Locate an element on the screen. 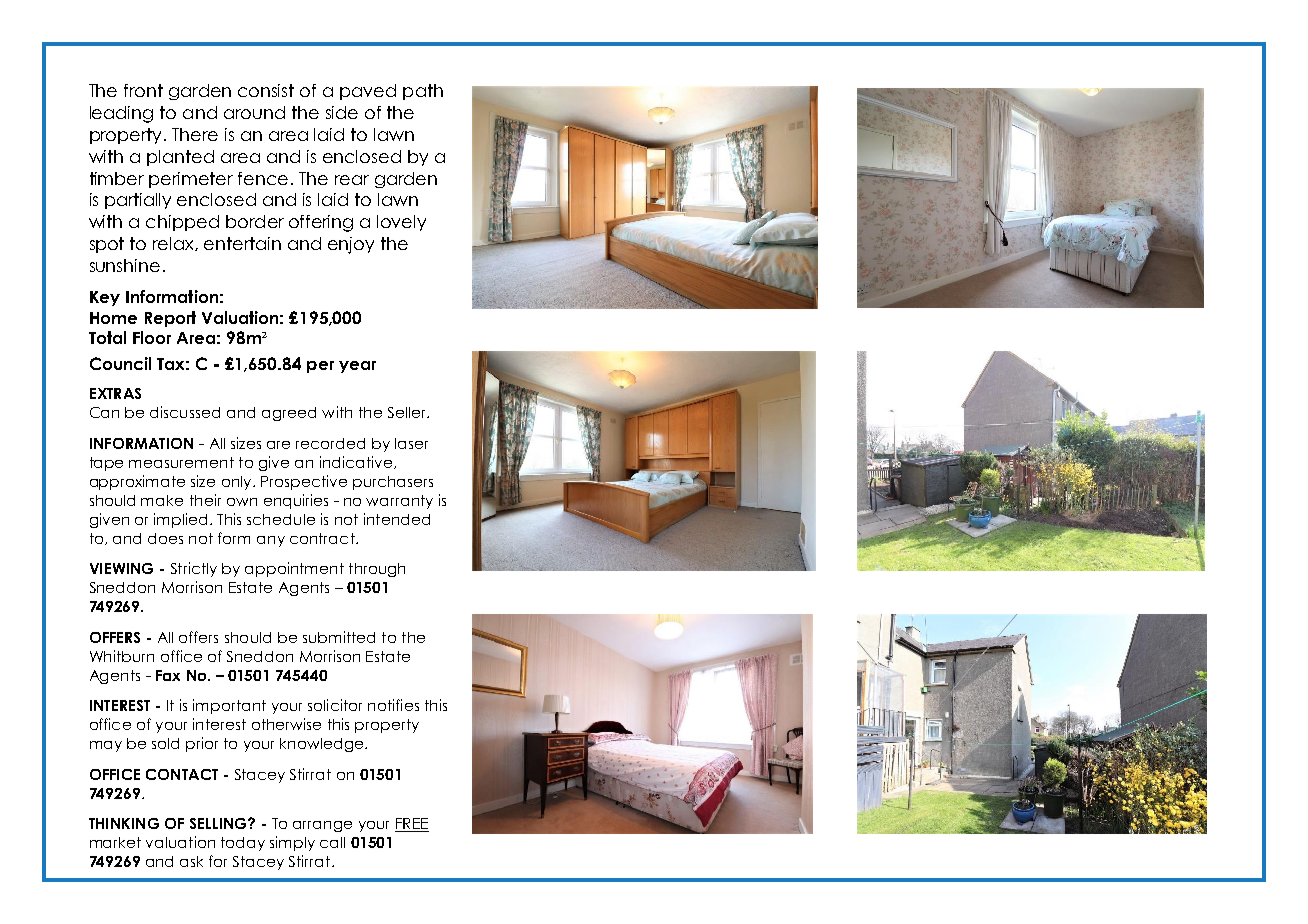 This screenshot has height=924, width=1308. appointment is located at coordinates (294, 569).
